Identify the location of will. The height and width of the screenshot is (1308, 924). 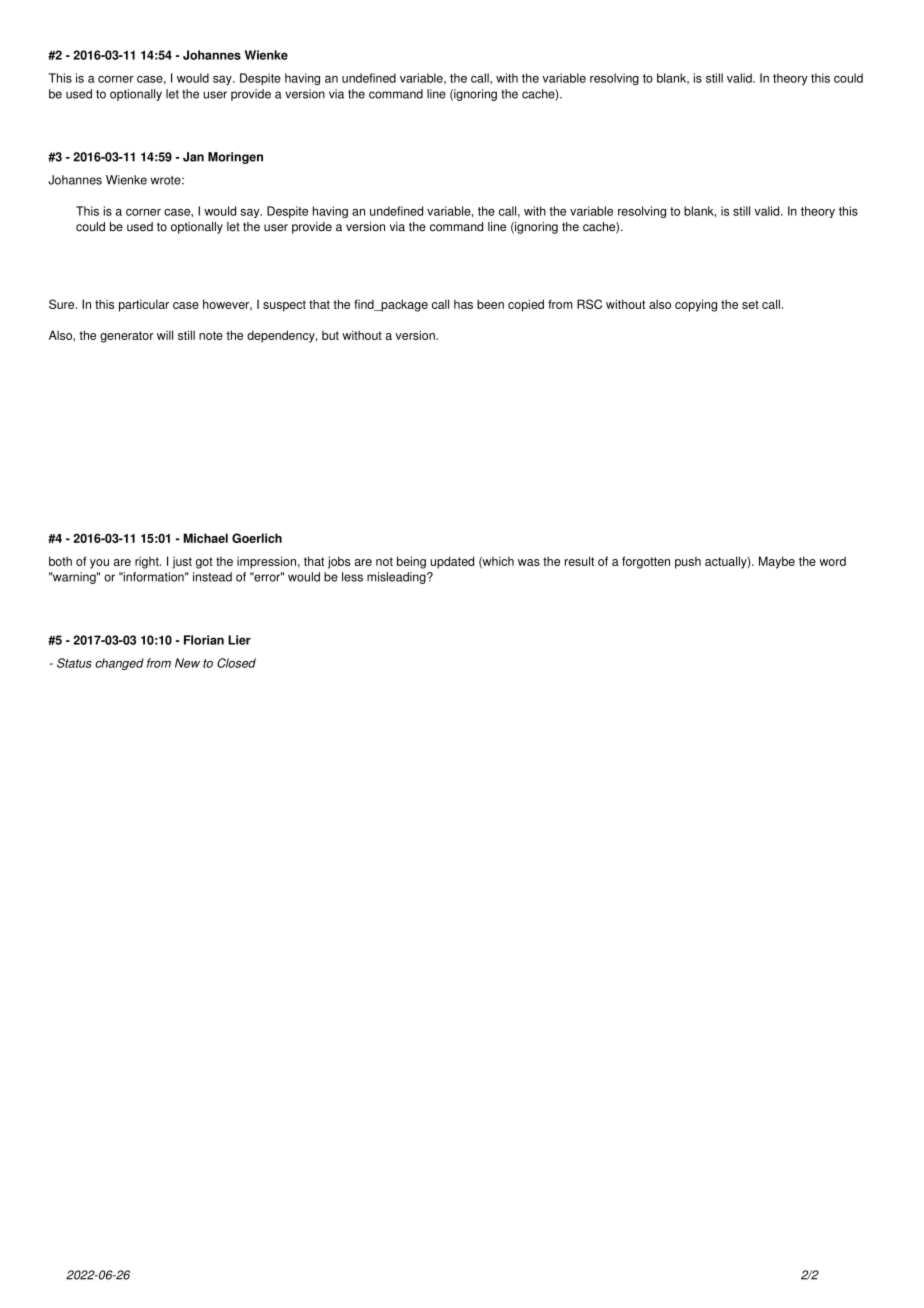
(165, 335).
